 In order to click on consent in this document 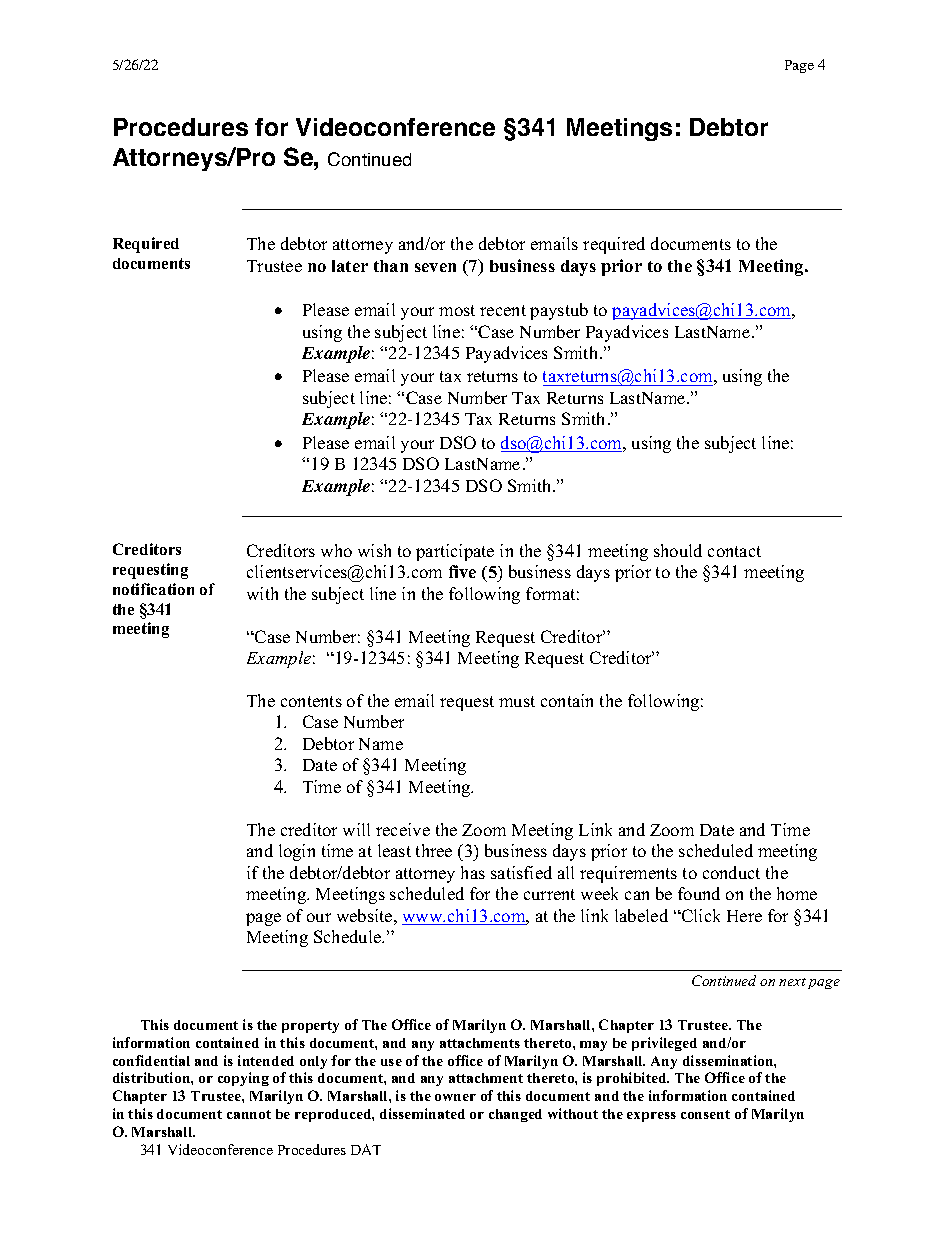, I will do `click(705, 1114)`.
